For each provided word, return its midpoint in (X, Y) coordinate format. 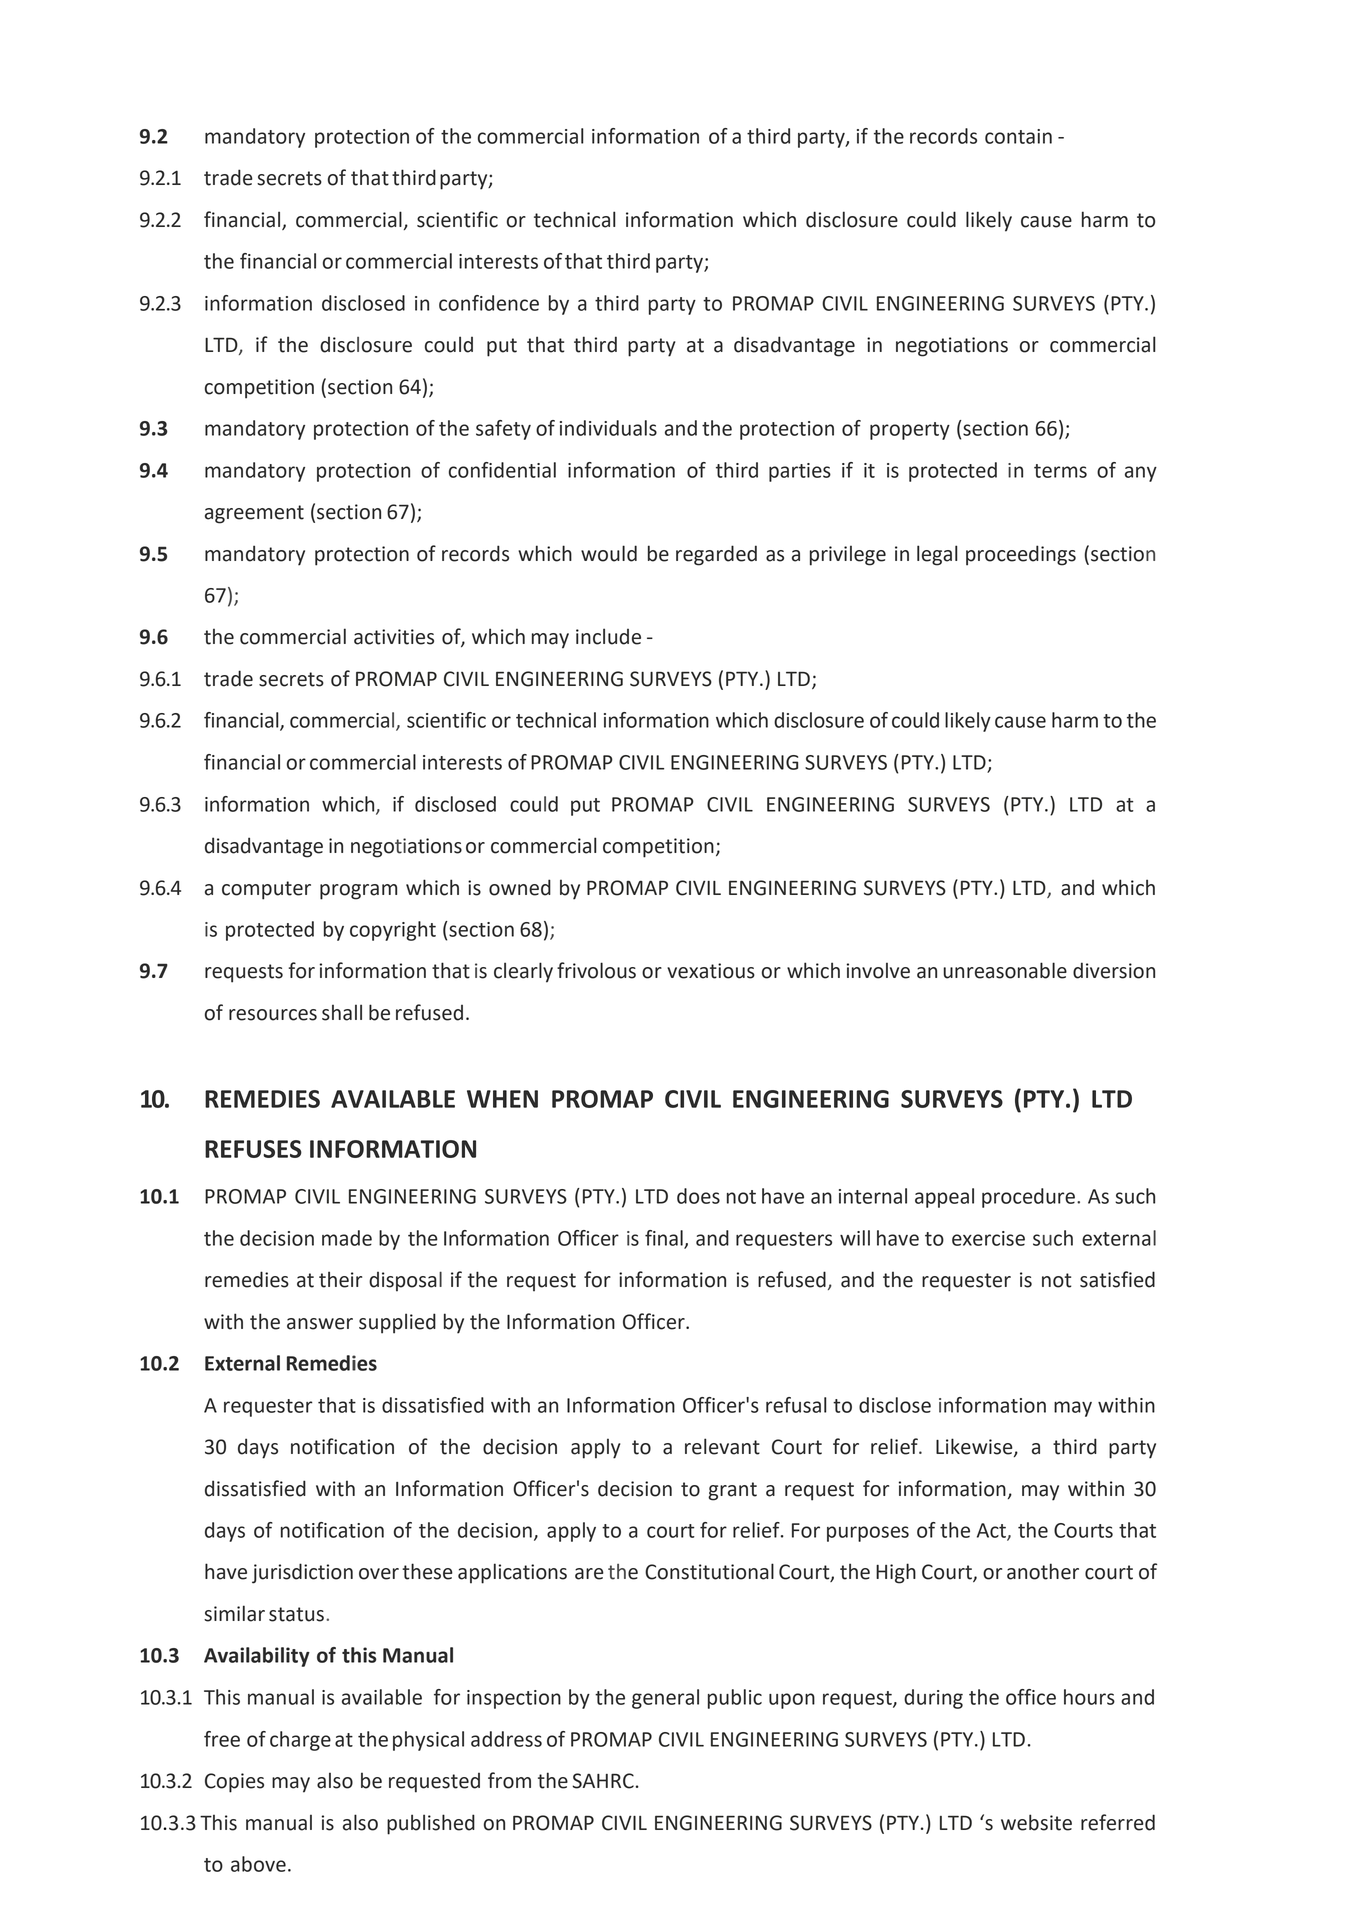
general (665, 1699)
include (608, 636)
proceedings (1021, 555)
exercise (988, 1238)
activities (394, 637)
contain (1018, 136)
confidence (489, 303)
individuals (608, 428)
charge (300, 1741)
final (665, 1239)
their (340, 1279)
